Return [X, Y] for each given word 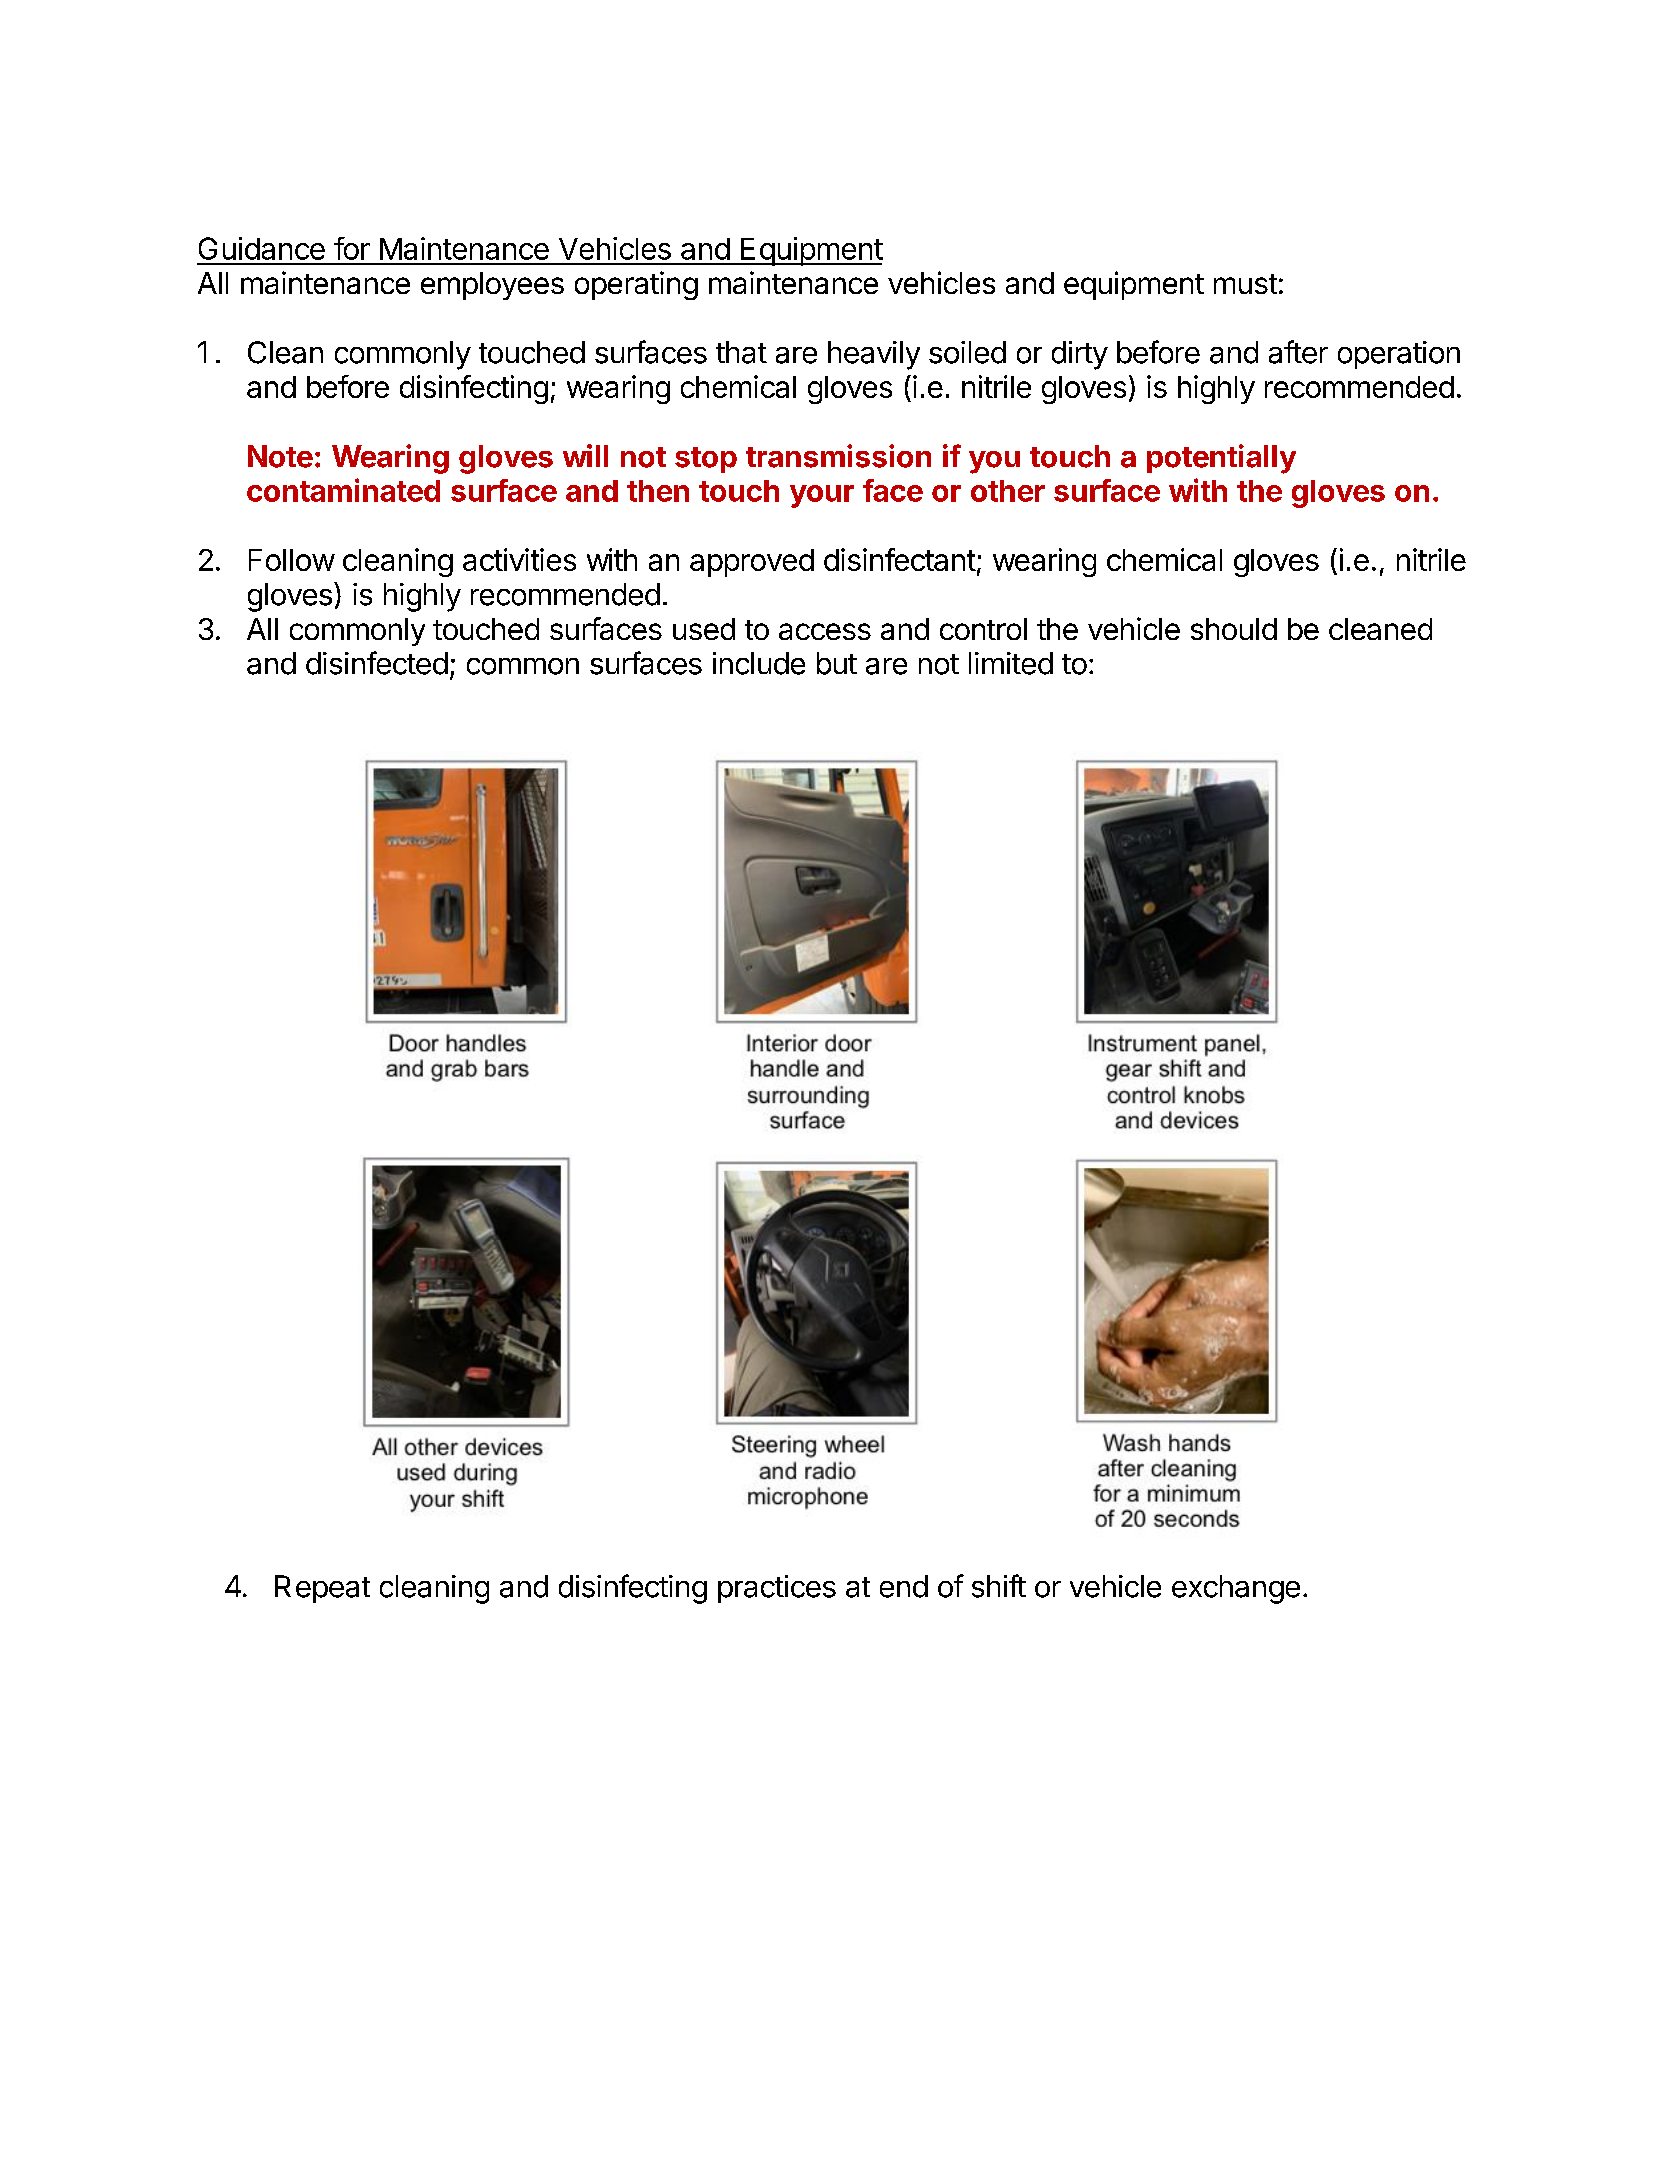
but [837, 663]
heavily [874, 355]
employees [492, 286]
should [1234, 629]
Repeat [322, 1589]
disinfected [377, 663]
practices [777, 1589]
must [1245, 284]
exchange [1236, 1589]
